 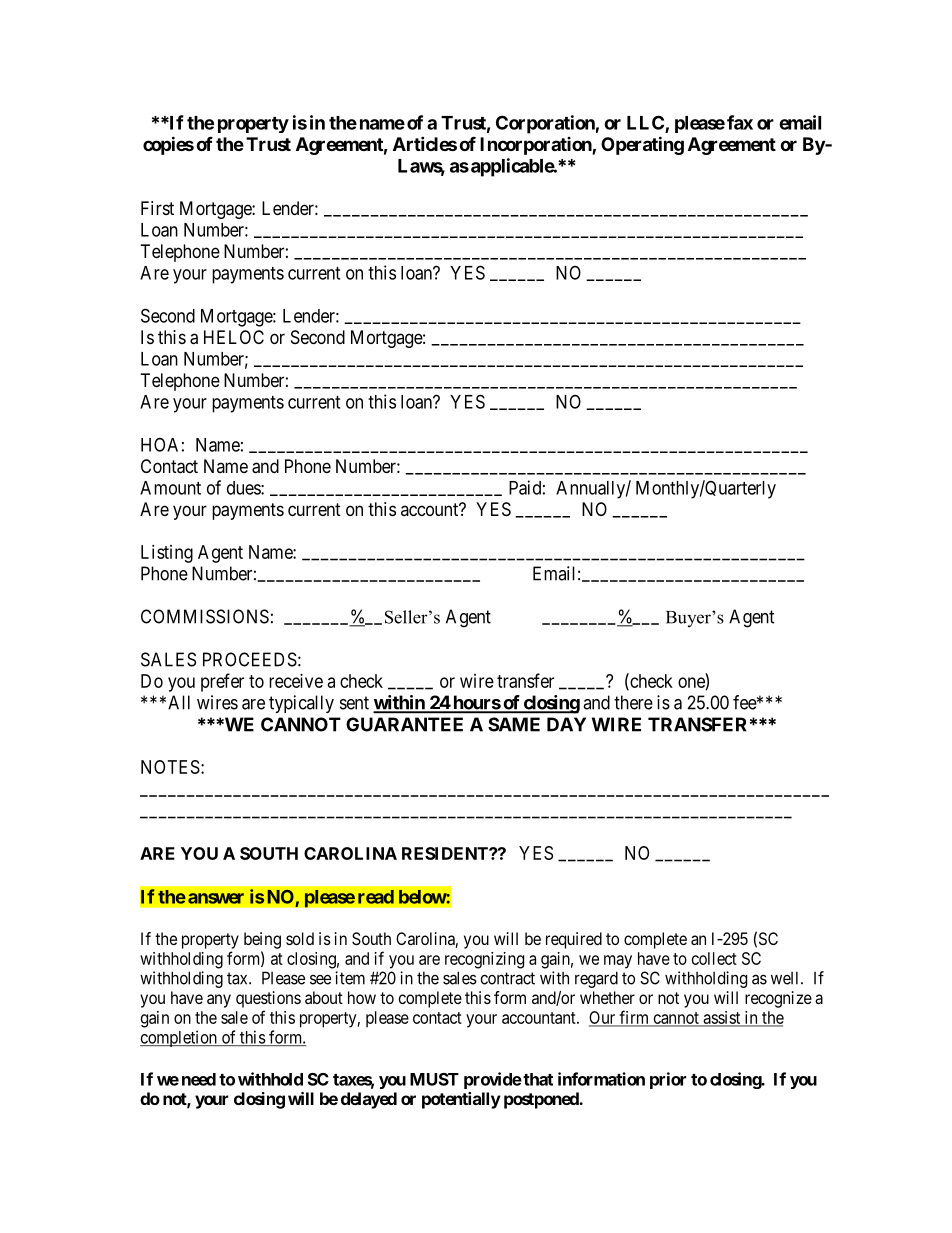 I want to click on Amount, so click(x=170, y=488).
